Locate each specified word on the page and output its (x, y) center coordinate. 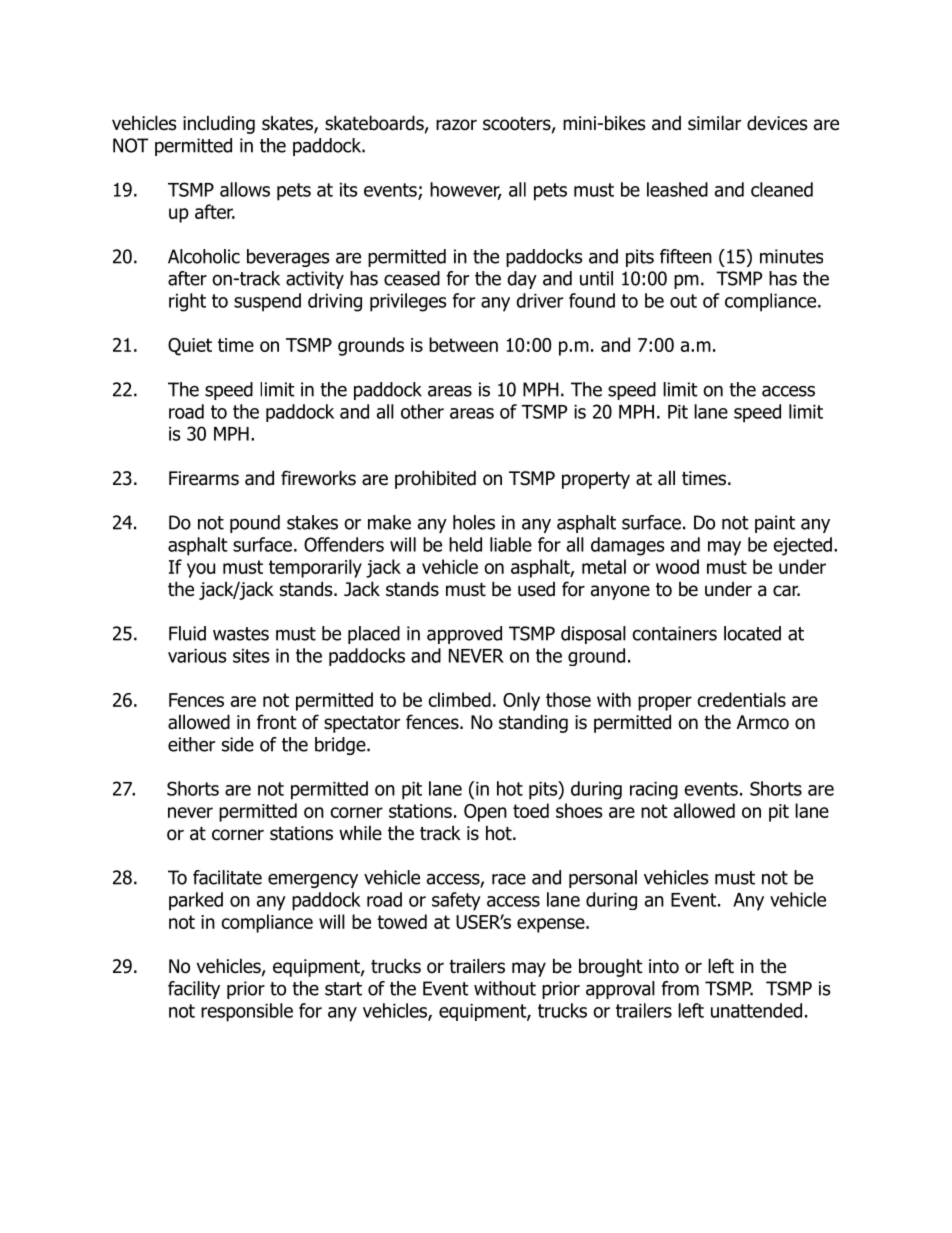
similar (714, 123)
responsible (247, 1012)
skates (288, 124)
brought (611, 967)
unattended (756, 1010)
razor (456, 125)
